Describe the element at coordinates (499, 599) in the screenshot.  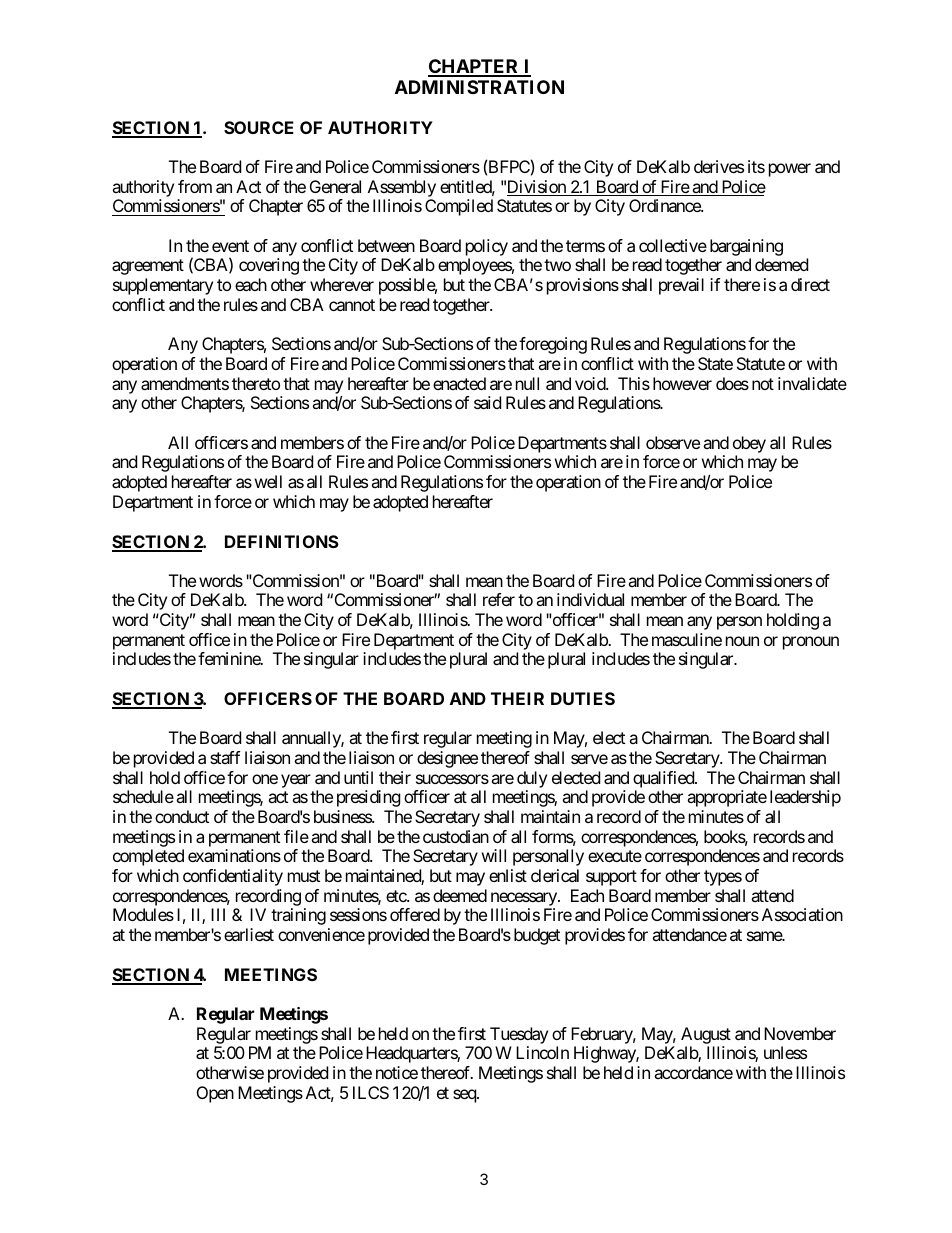
I see `refer` at that location.
